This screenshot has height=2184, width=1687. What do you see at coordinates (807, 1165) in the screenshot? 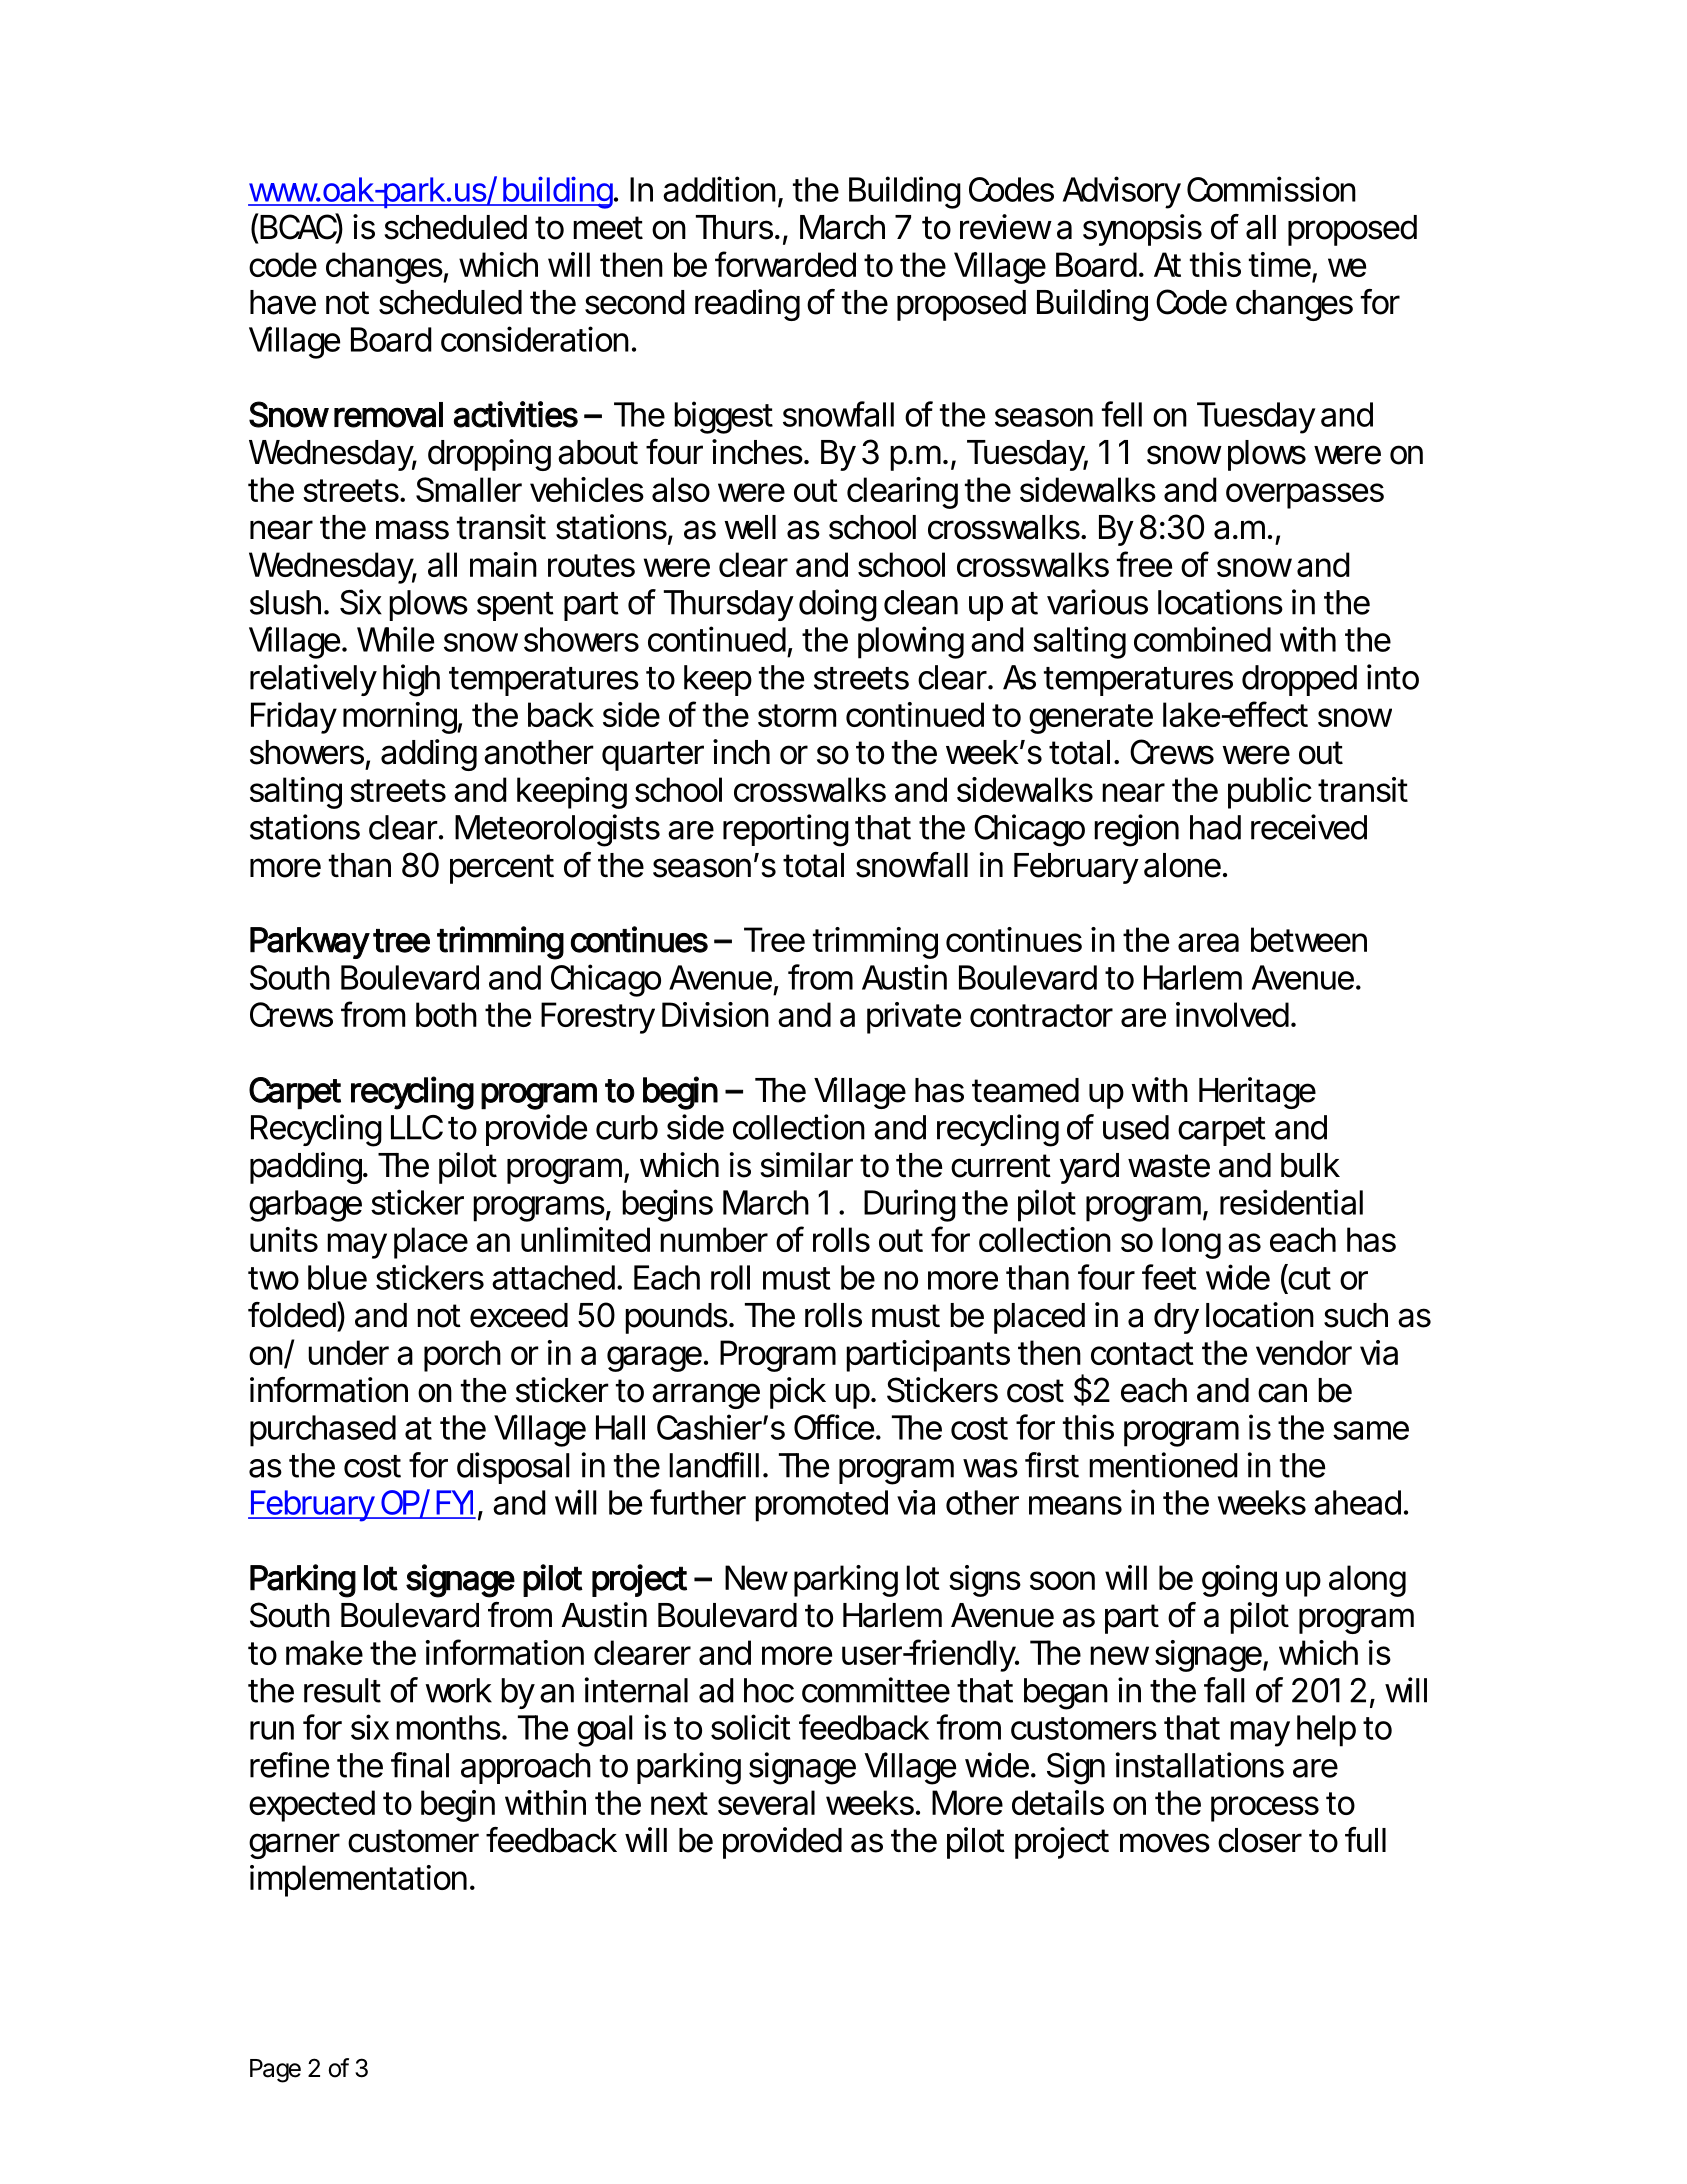
I see `similar` at bounding box center [807, 1165].
